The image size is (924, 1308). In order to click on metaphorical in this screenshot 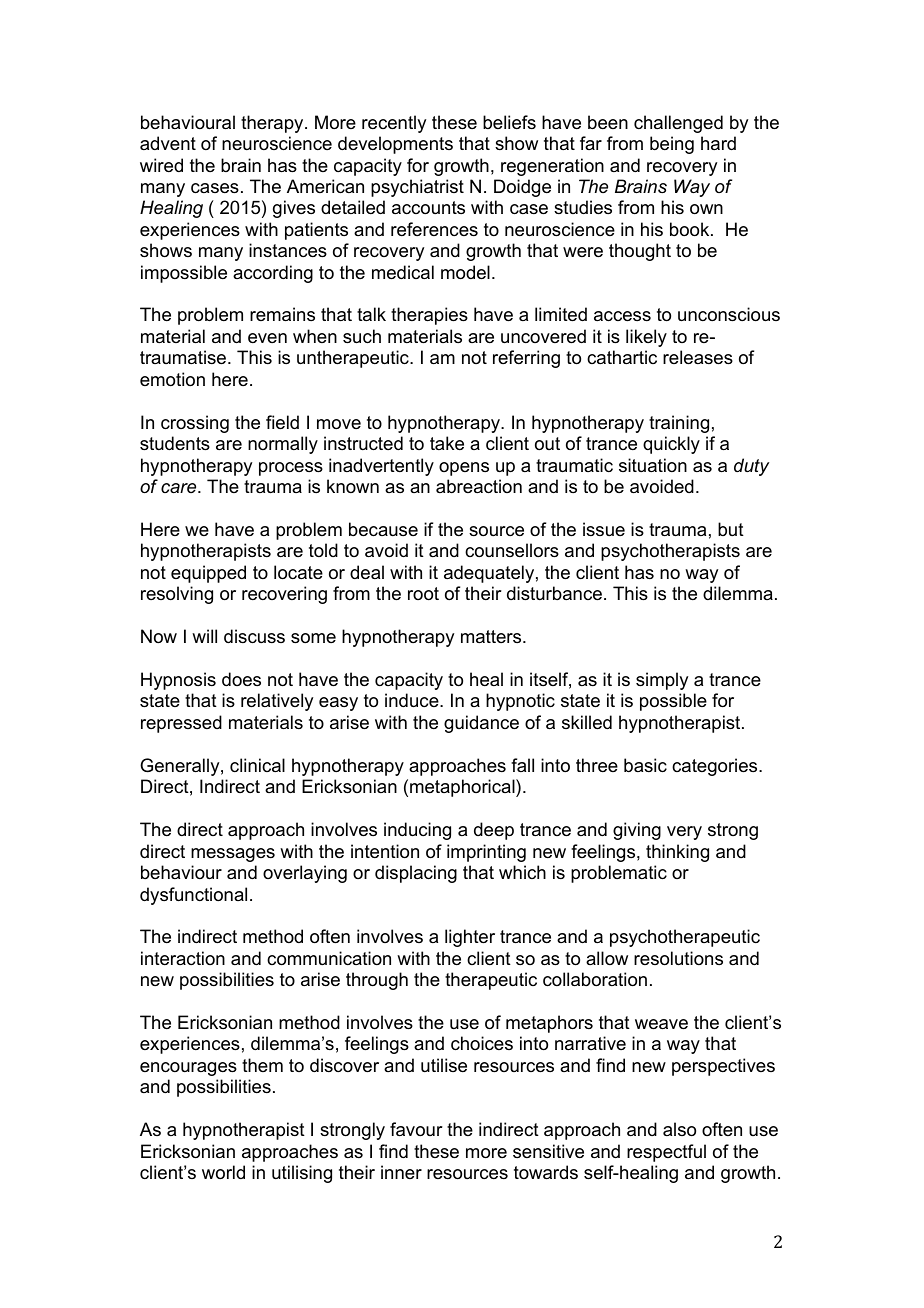, I will do `click(463, 788)`.
